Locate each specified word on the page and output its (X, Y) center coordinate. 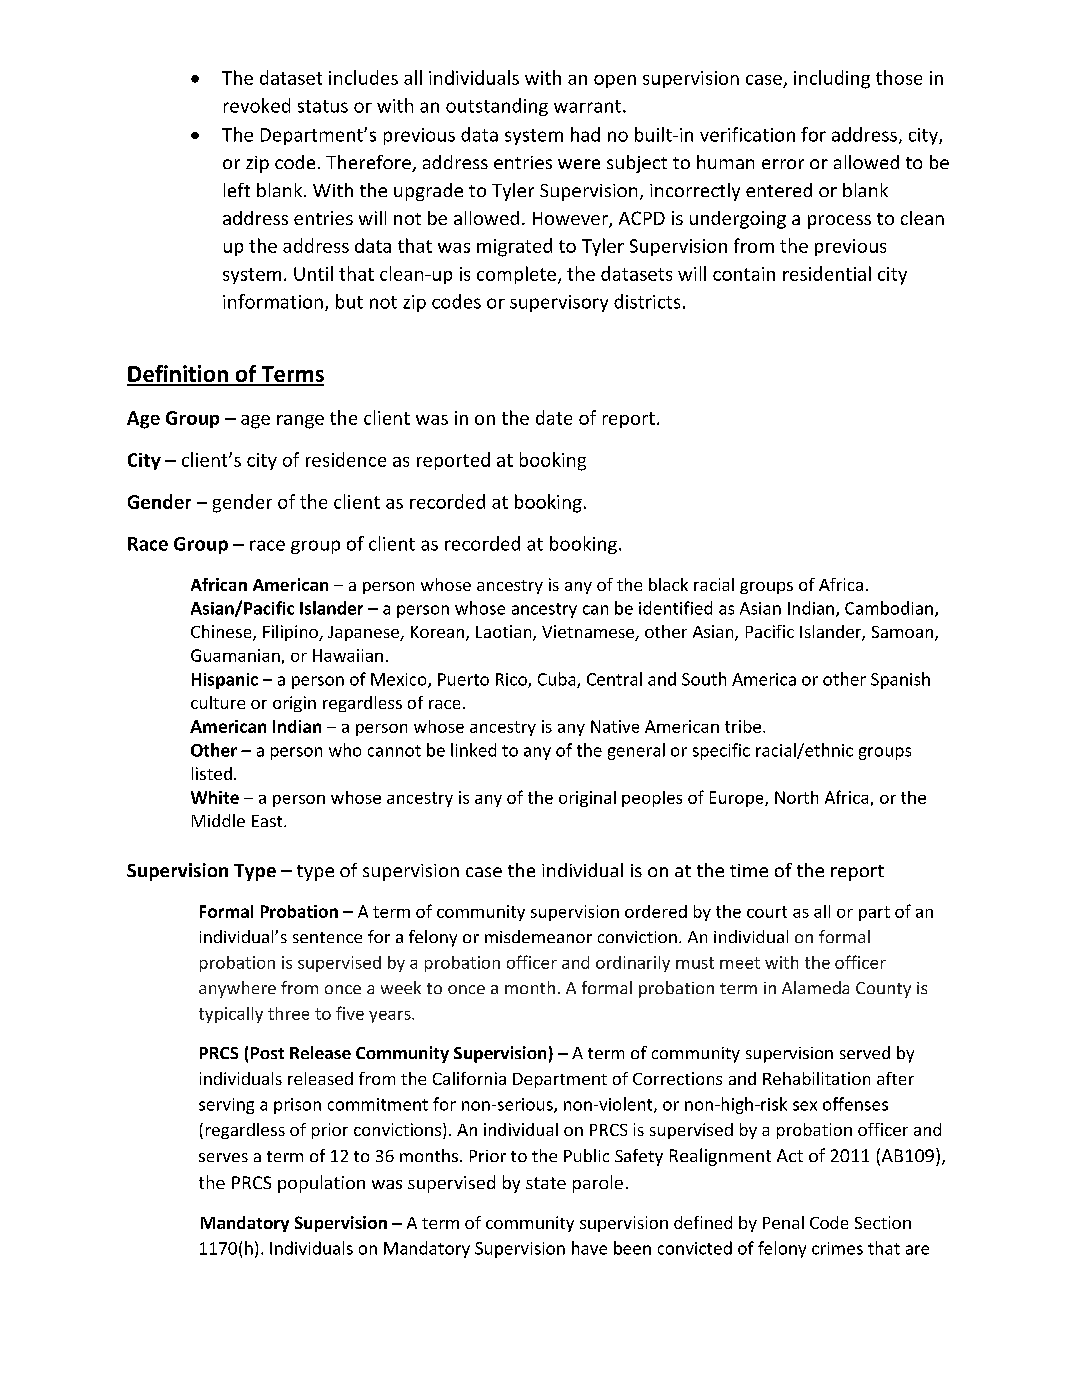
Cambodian (889, 608)
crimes (837, 1248)
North (796, 797)
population (321, 1184)
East (268, 821)
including (832, 79)
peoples (652, 799)
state (546, 1183)
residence (346, 459)
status (323, 106)
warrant (587, 106)
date (554, 417)
